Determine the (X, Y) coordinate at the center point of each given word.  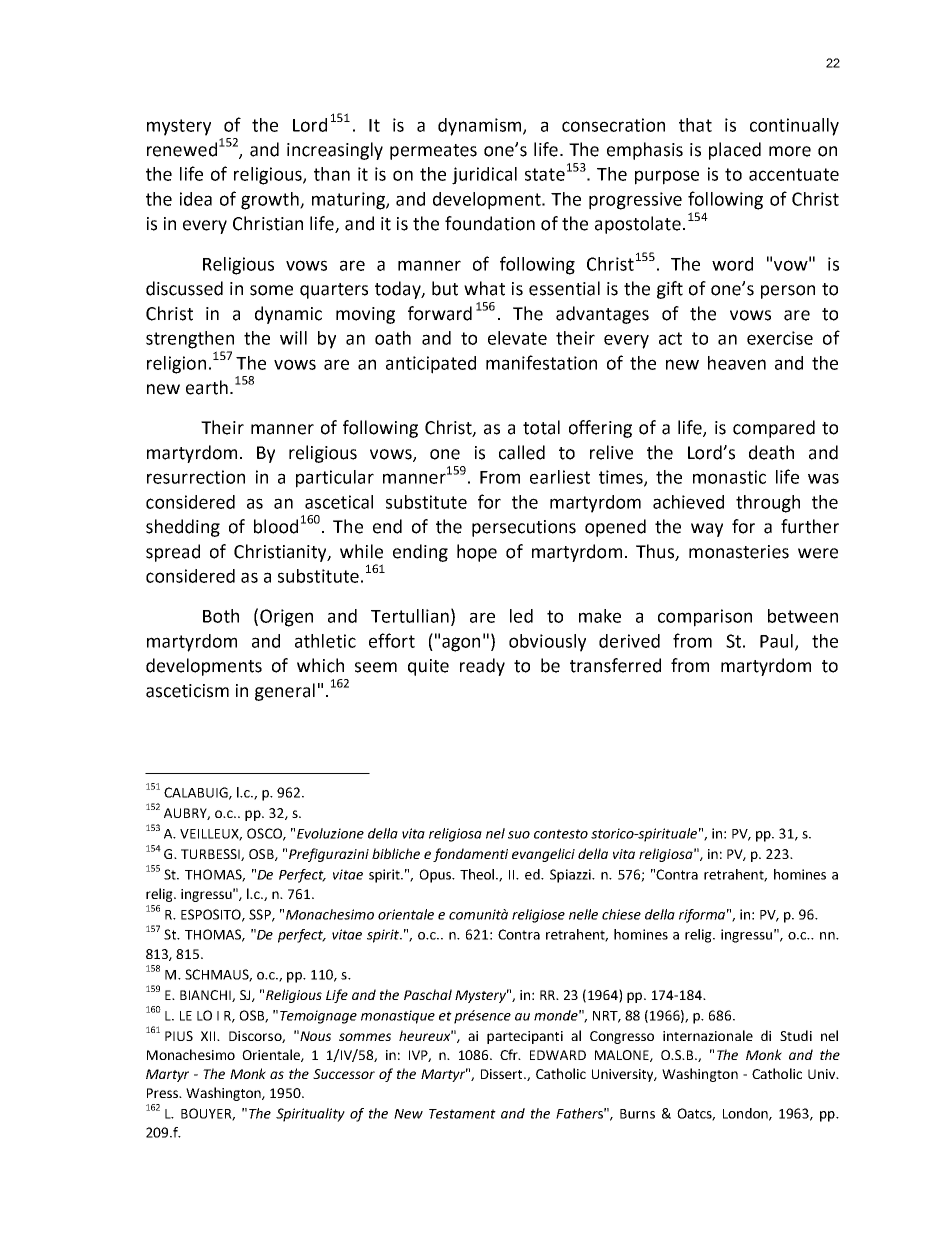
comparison (705, 618)
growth (271, 201)
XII (209, 1036)
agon (461, 644)
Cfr (510, 1054)
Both (221, 616)
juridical (484, 176)
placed (735, 151)
